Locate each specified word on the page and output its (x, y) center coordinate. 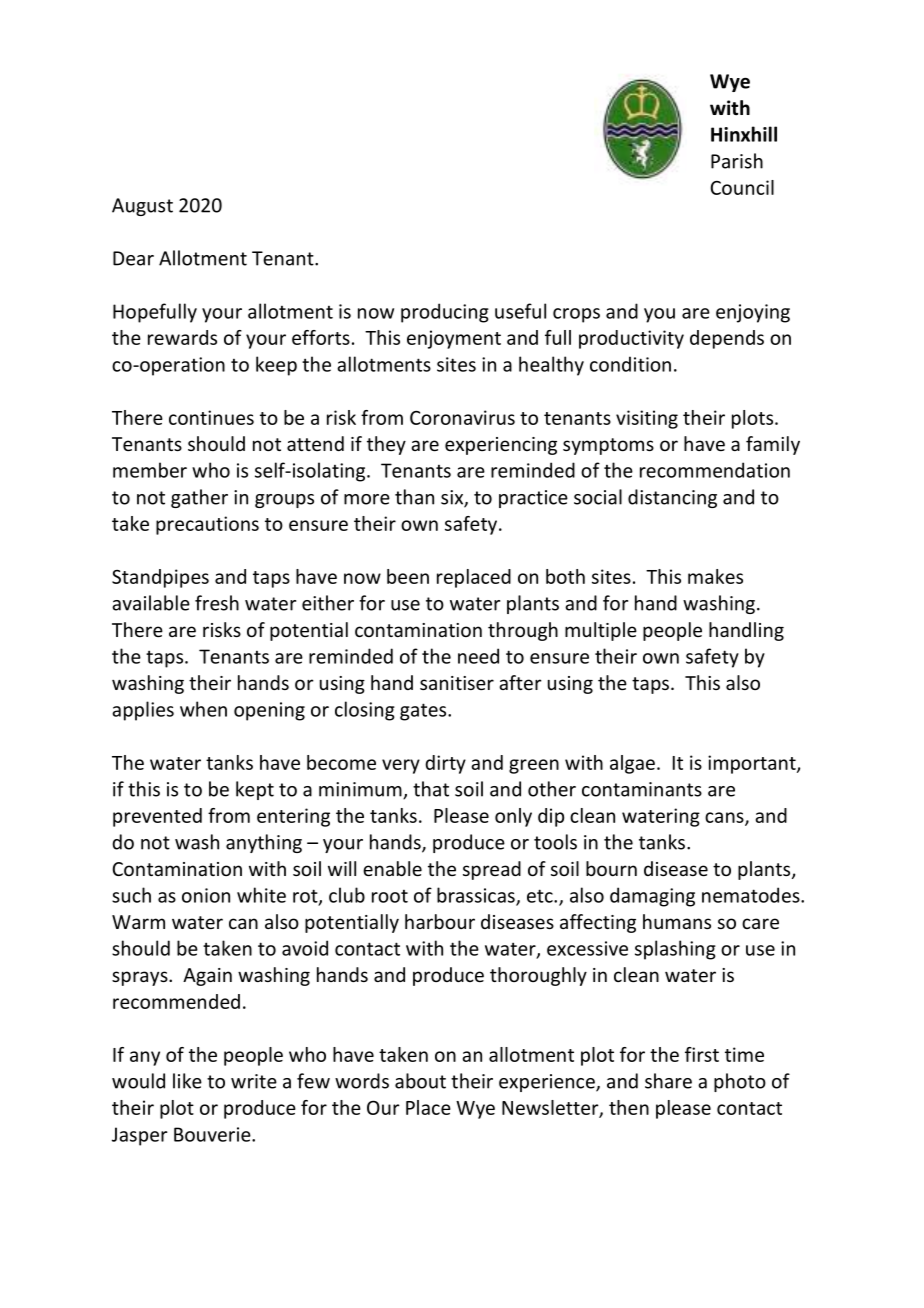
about (420, 1081)
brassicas (477, 896)
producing (445, 313)
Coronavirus (462, 417)
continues (211, 417)
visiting (647, 419)
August (142, 207)
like (187, 1081)
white (261, 895)
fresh (217, 603)
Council (742, 187)
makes (715, 576)
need (478, 656)
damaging (652, 897)
